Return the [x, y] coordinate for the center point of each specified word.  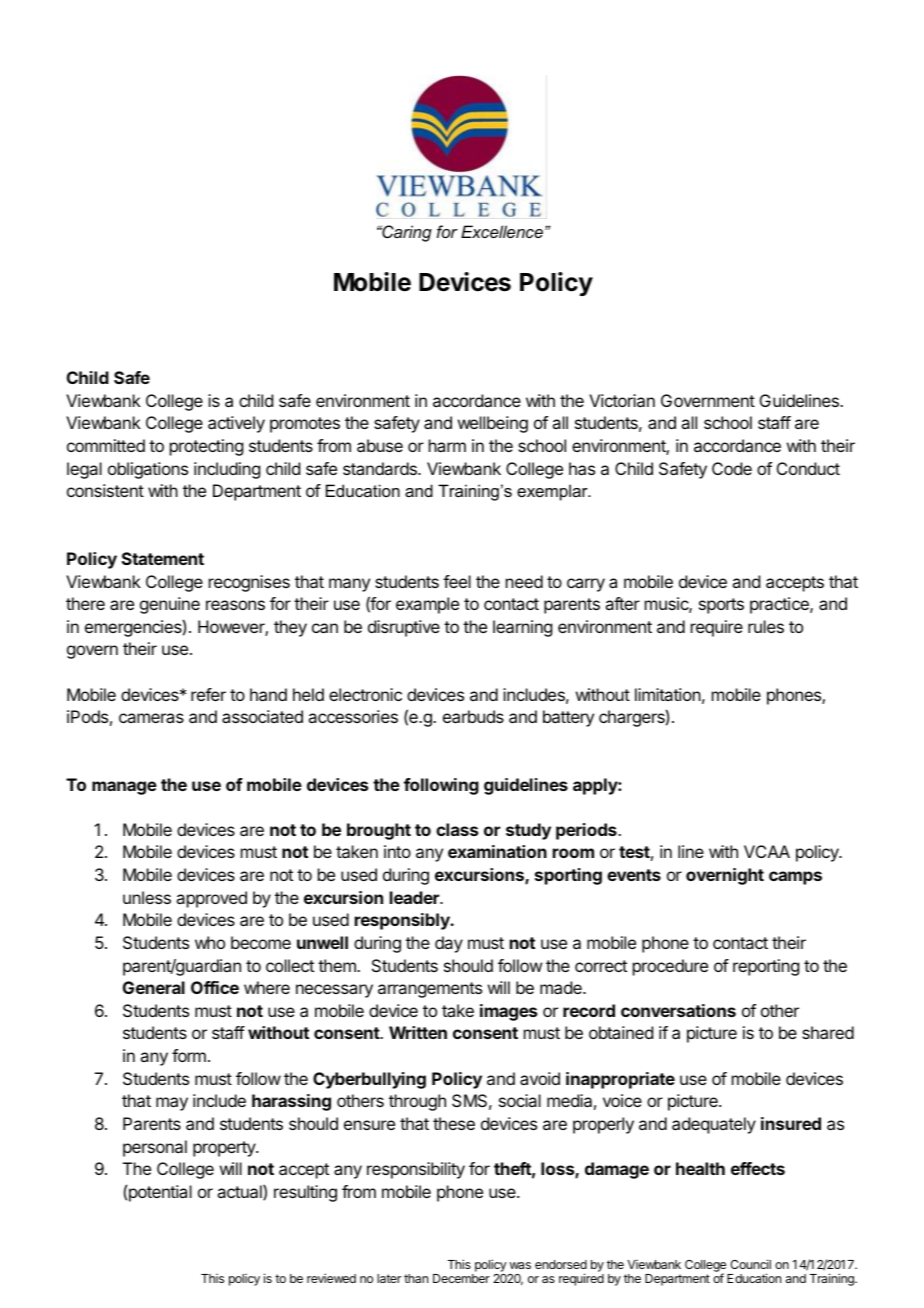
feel [457, 581]
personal [155, 1148]
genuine [170, 605]
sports [721, 606]
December [461, 1278]
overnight [725, 876]
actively [236, 424]
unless [147, 897]
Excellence [502, 231]
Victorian [622, 400]
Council [750, 1264]
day [449, 944]
